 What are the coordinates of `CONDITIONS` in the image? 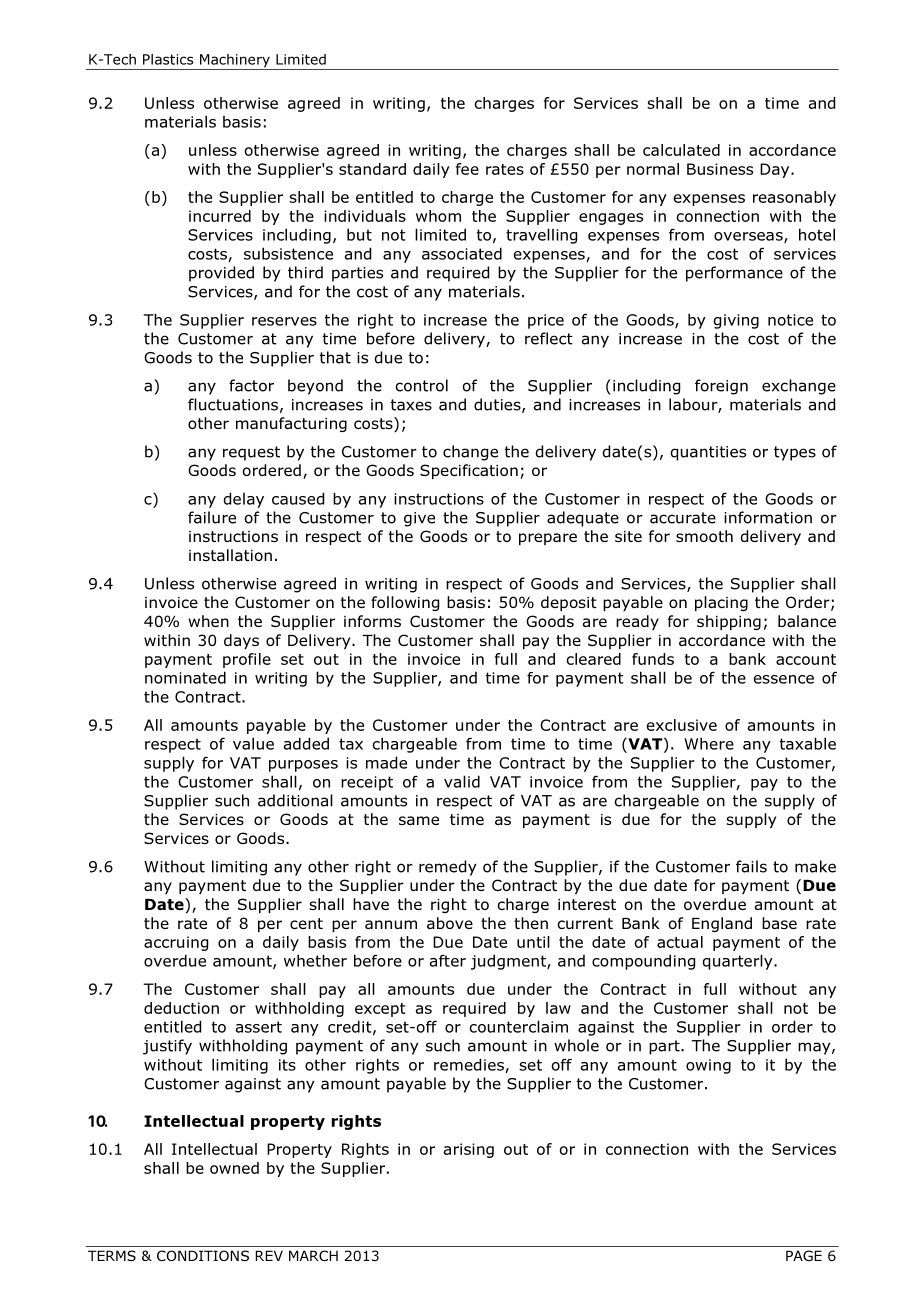 It's located at (203, 1255).
